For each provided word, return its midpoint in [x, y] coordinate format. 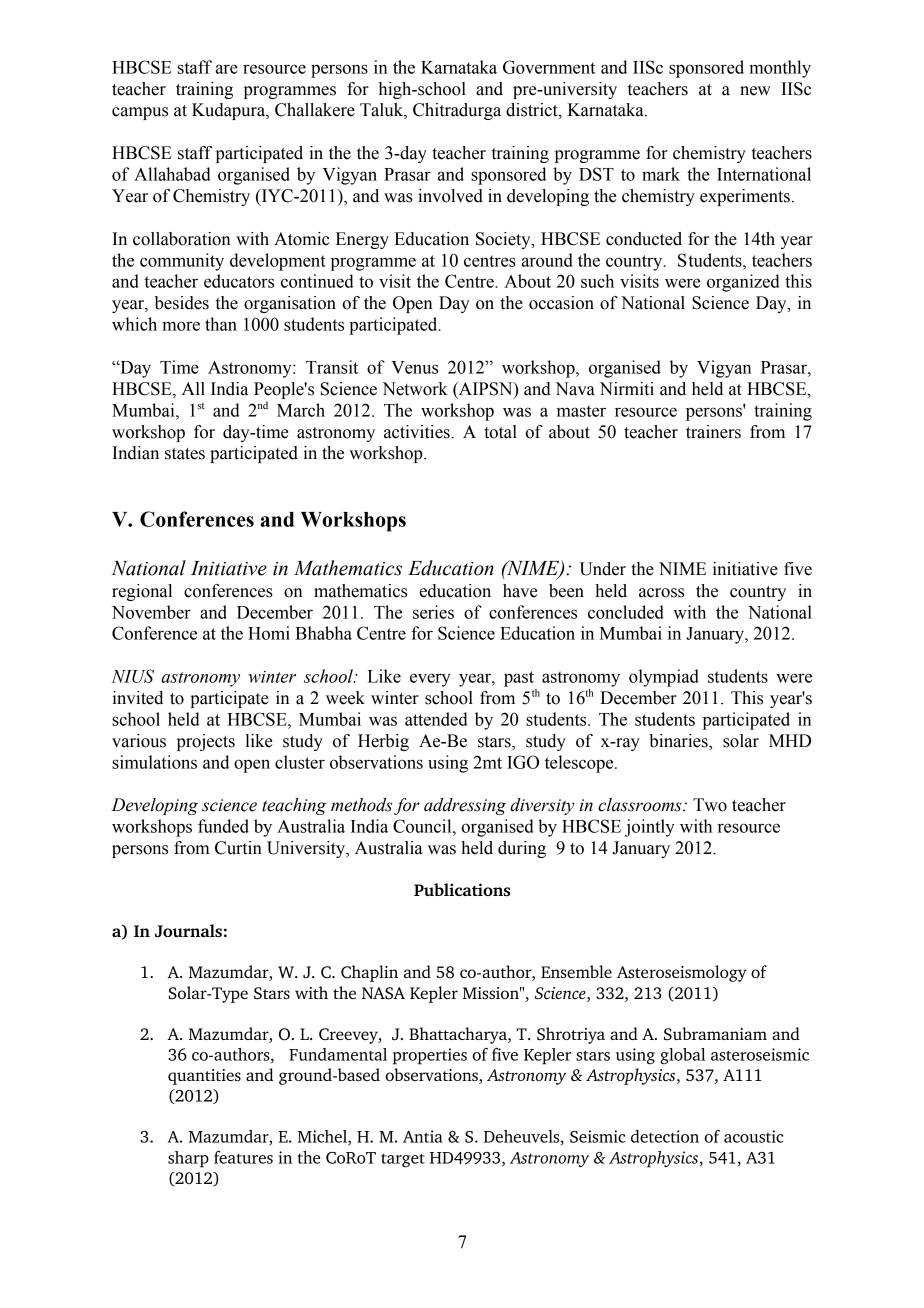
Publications [462, 889]
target [403, 1160]
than [221, 324]
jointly [650, 828]
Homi [269, 633]
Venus [414, 367]
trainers [713, 432]
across [661, 593]
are [227, 69]
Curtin [238, 848]
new [755, 91]
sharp [188, 1159]
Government [549, 67]
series [433, 612]
